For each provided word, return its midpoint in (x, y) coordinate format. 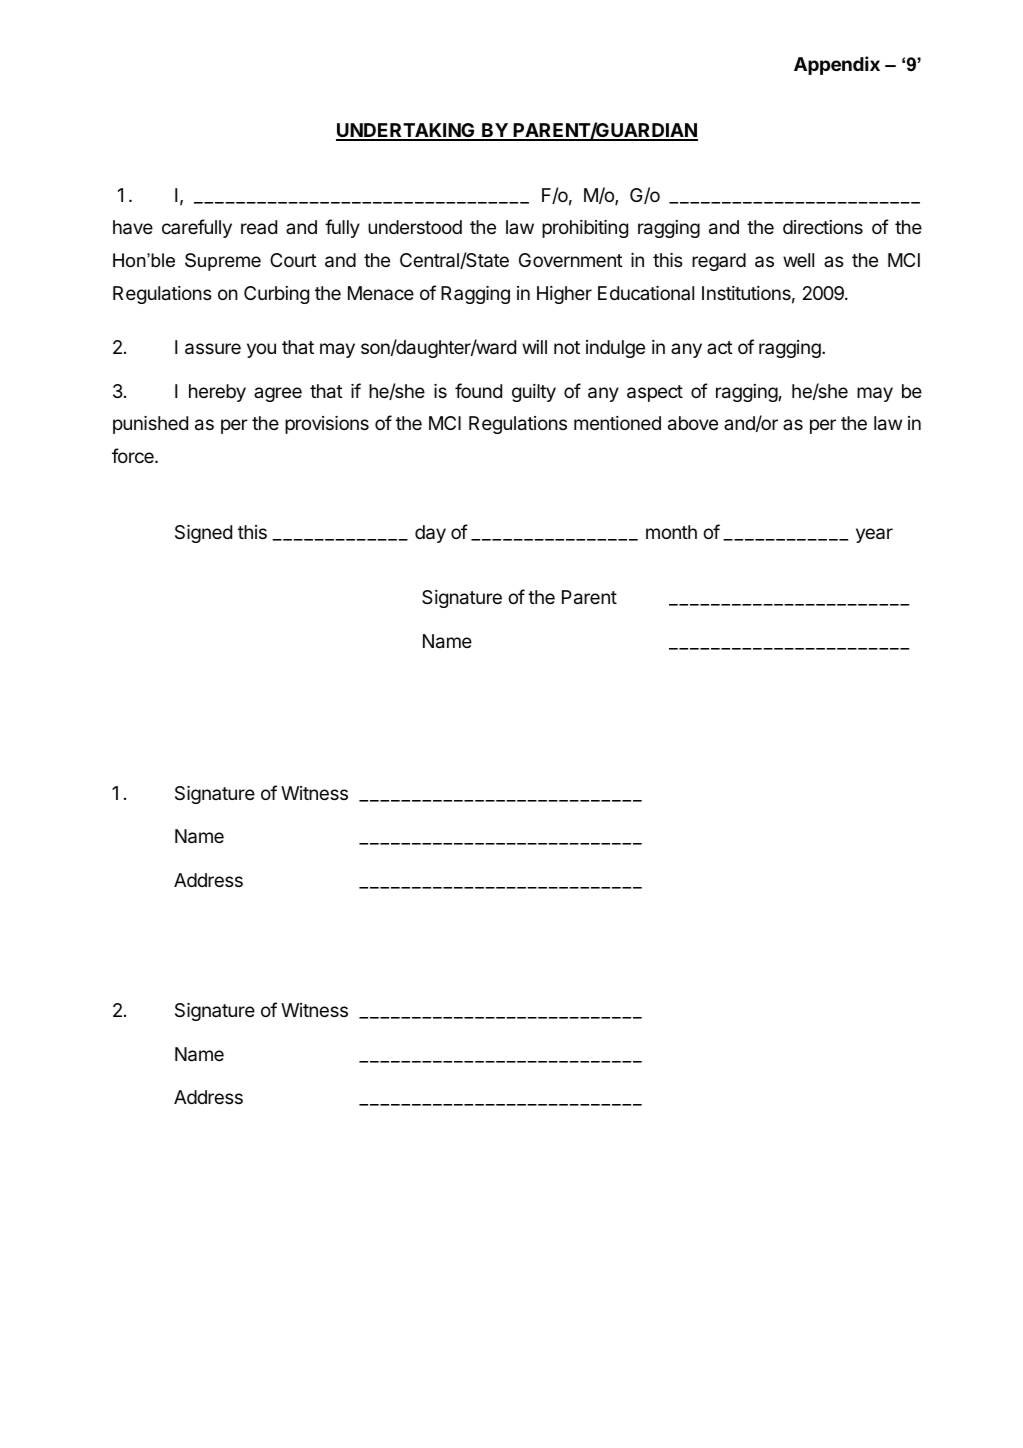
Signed (203, 534)
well (798, 260)
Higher (564, 295)
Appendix (837, 65)
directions (823, 227)
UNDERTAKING (406, 131)
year (874, 535)
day (430, 534)
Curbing (276, 295)
